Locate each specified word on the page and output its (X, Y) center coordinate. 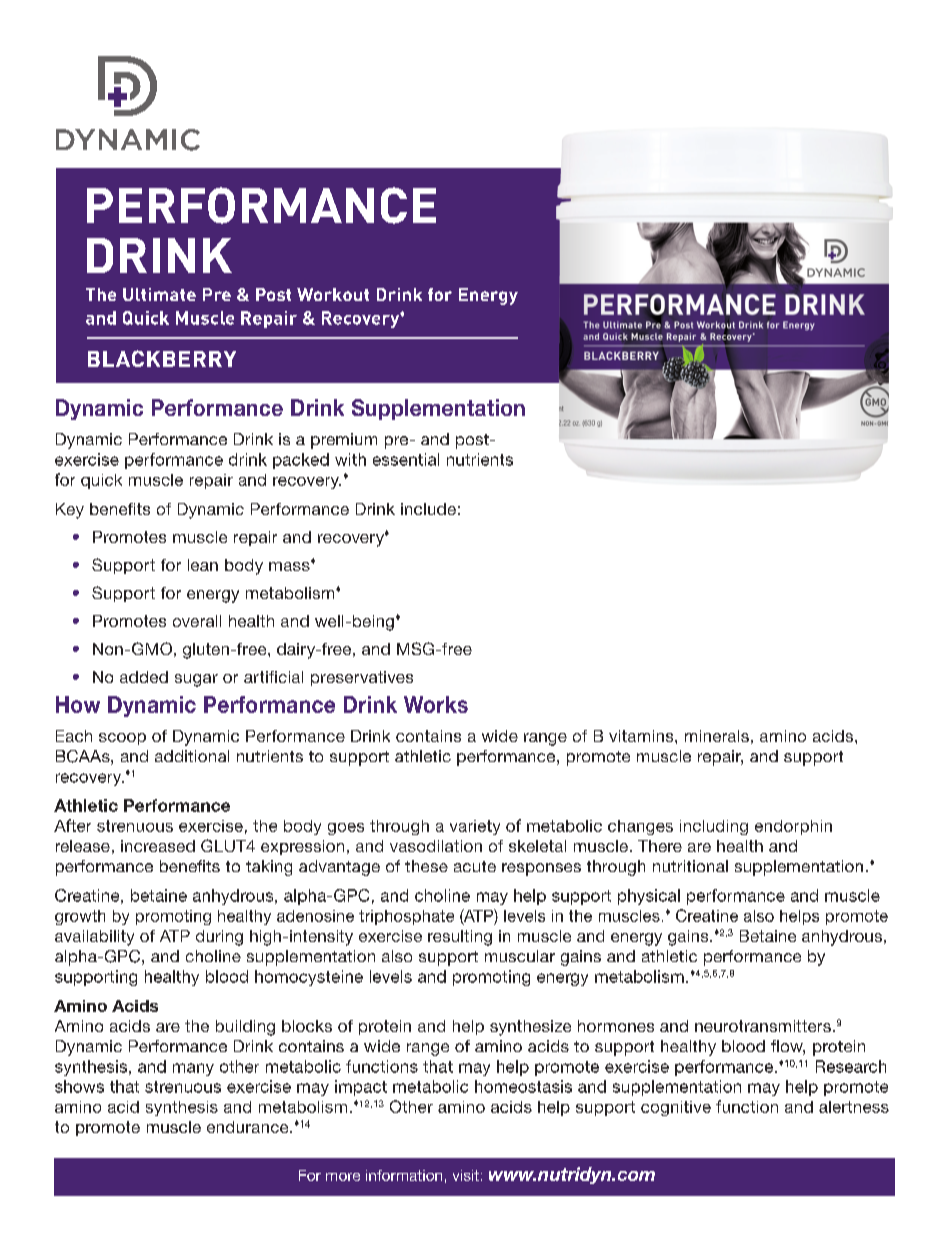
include (428, 509)
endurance (249, 1127)
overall (197, 621)
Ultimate (159, 294)
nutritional (690, 866)
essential (406, 459)
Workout (333, 294)
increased (158, 846)
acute (475, 866)
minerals (717, 736)
